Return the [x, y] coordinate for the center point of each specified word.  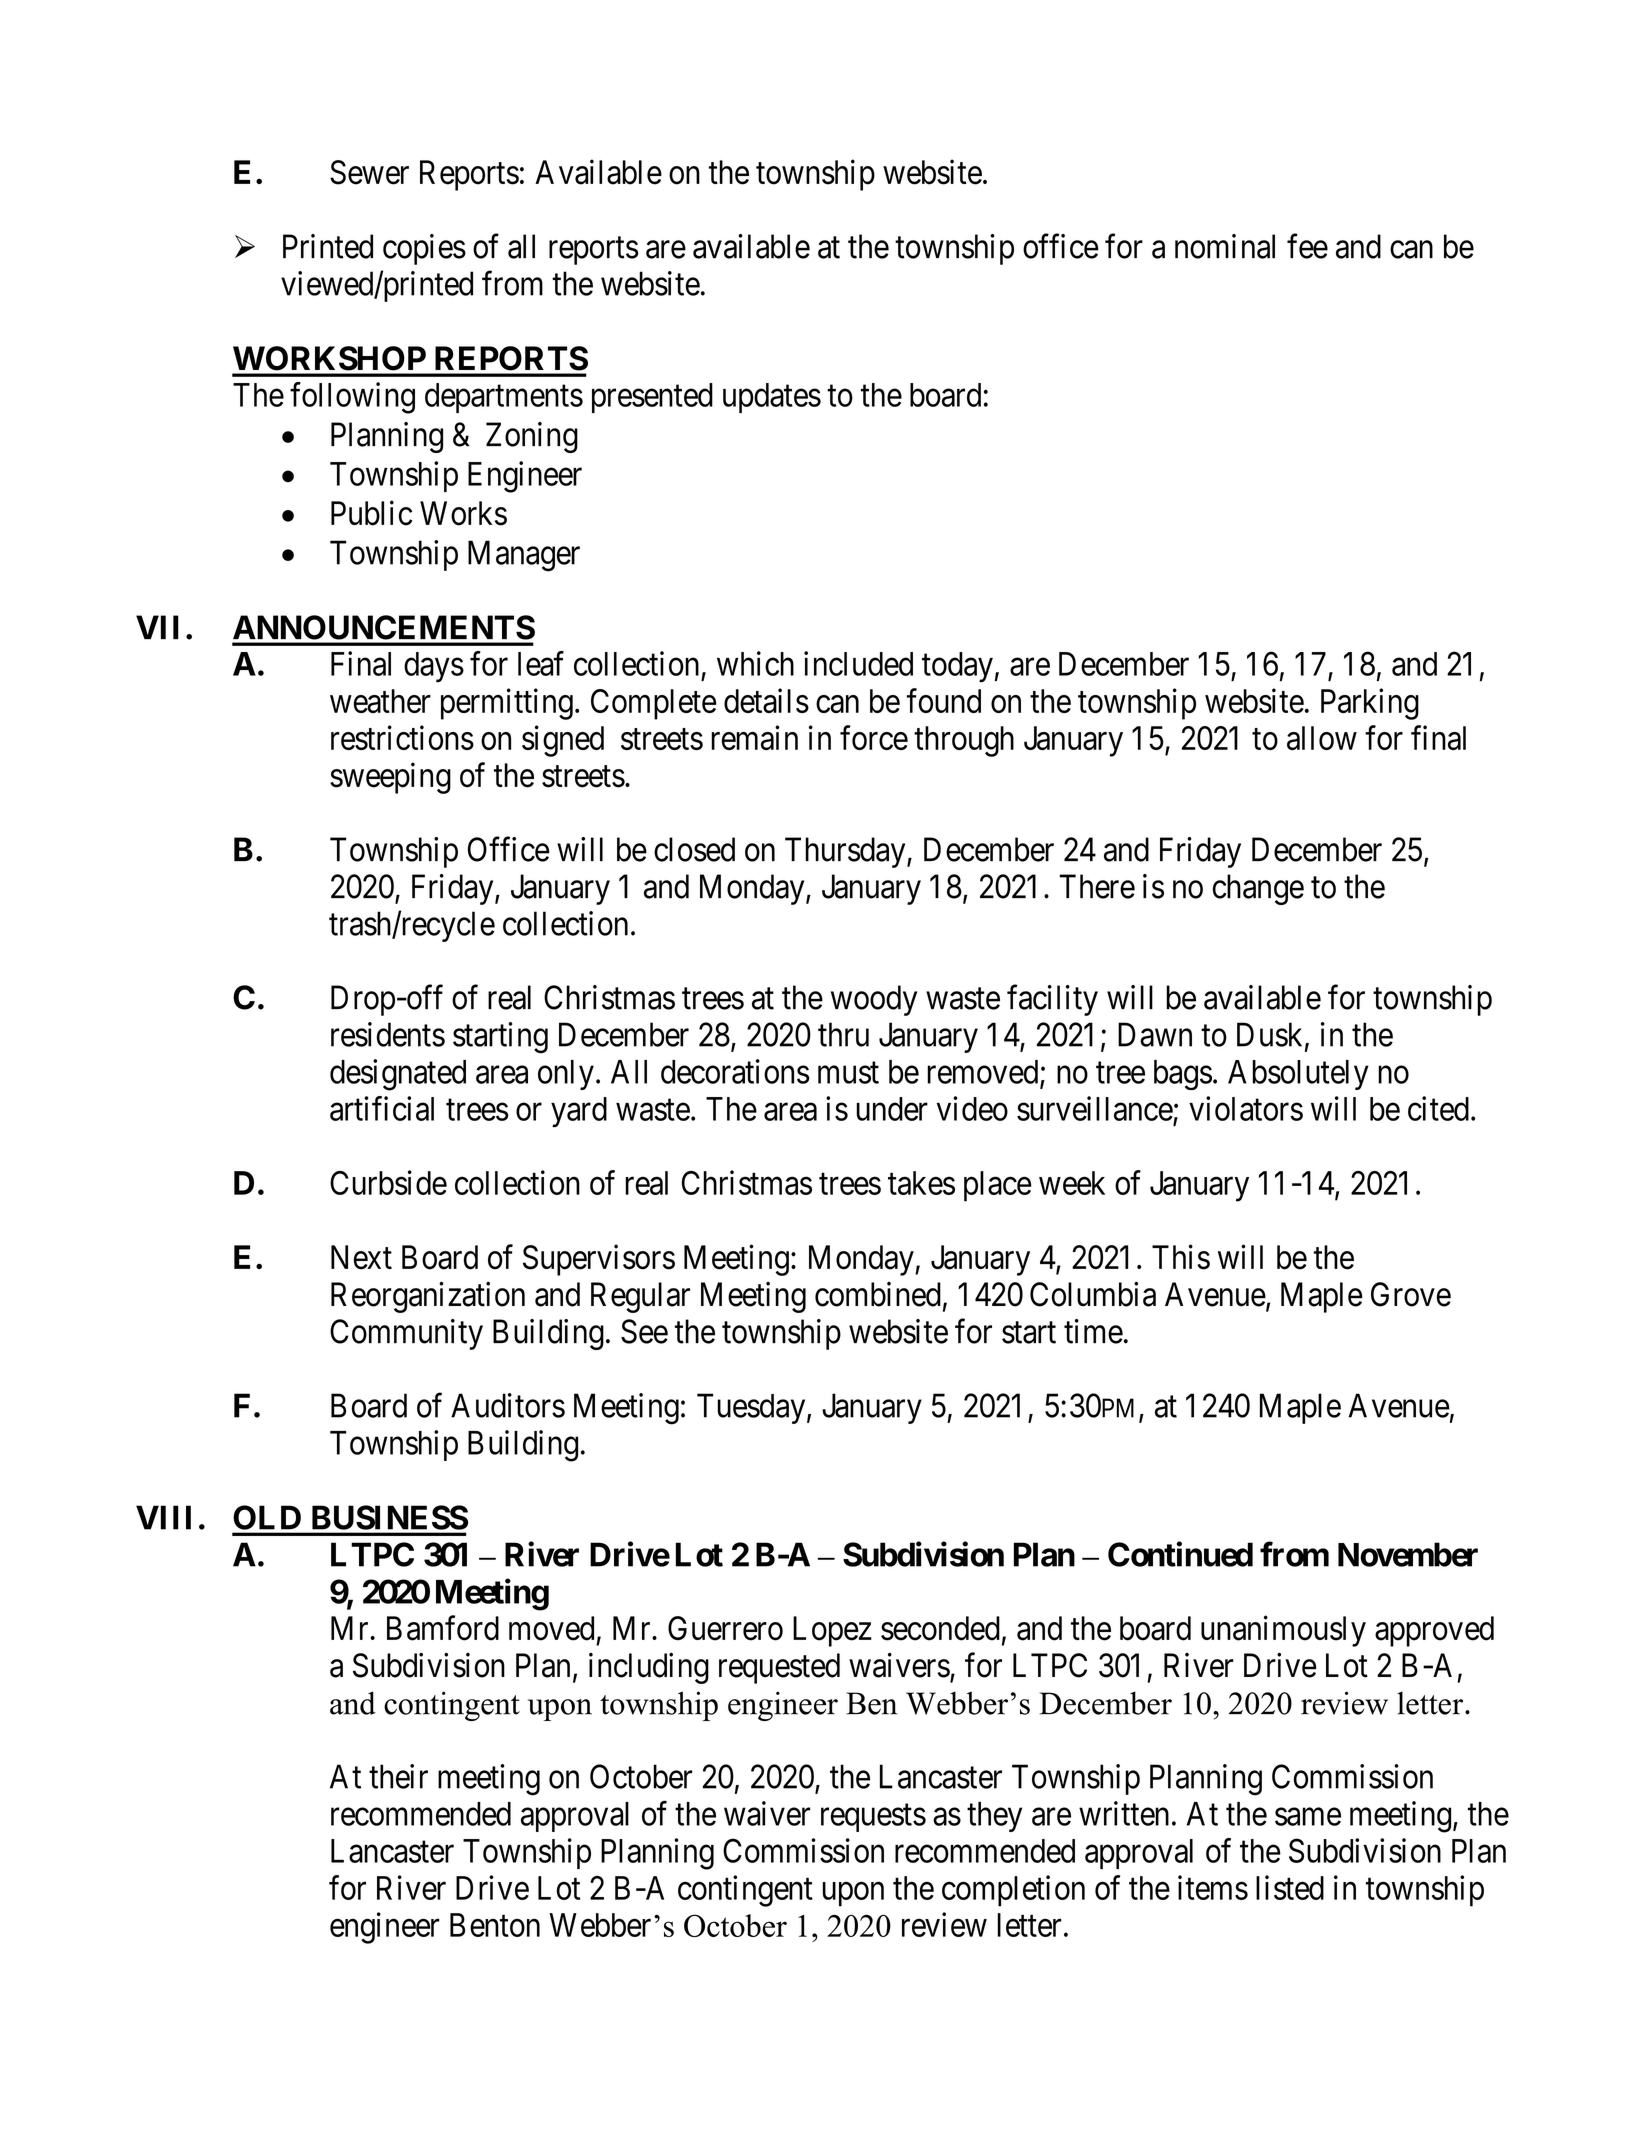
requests [873, 1818]
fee [1307, 246]
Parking [1370, 704]
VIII [163, 1517]
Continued [1180, 1554]
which [755, 663]
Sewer [369, 172]
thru [843, 1034]
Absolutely [1298, 1075]
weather [380, 701]
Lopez [832, 1631]
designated [398, 1075]
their [398, 1776]
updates [772, 398]
